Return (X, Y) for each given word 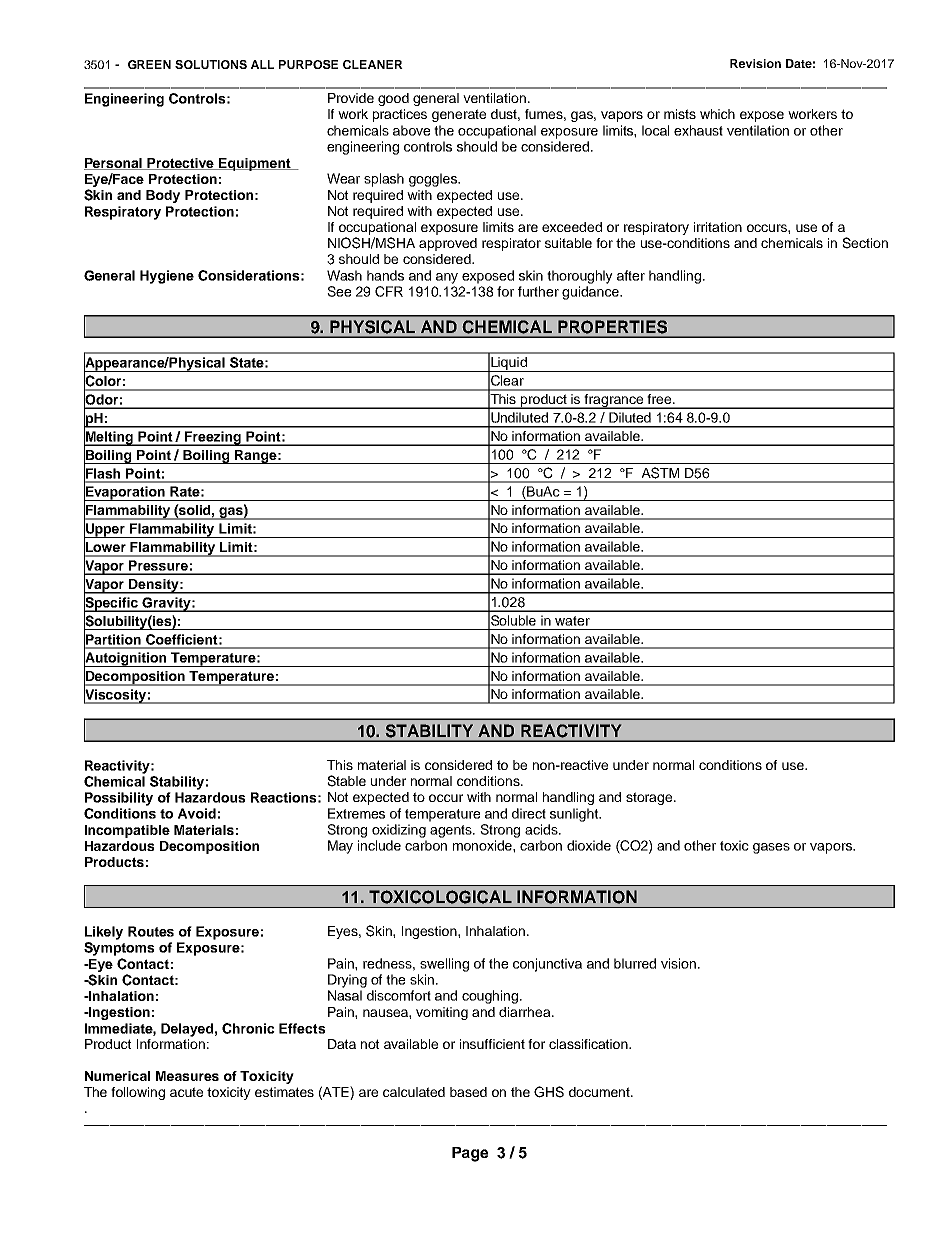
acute (186, 1092)
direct (529, 813)
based (468, 1092)
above (411, 130)
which (717, 114)
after (631, 275)
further (538, 291)
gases (771, 848)
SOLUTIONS (211, 64)
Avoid (197, 813)
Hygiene (167, 277)
